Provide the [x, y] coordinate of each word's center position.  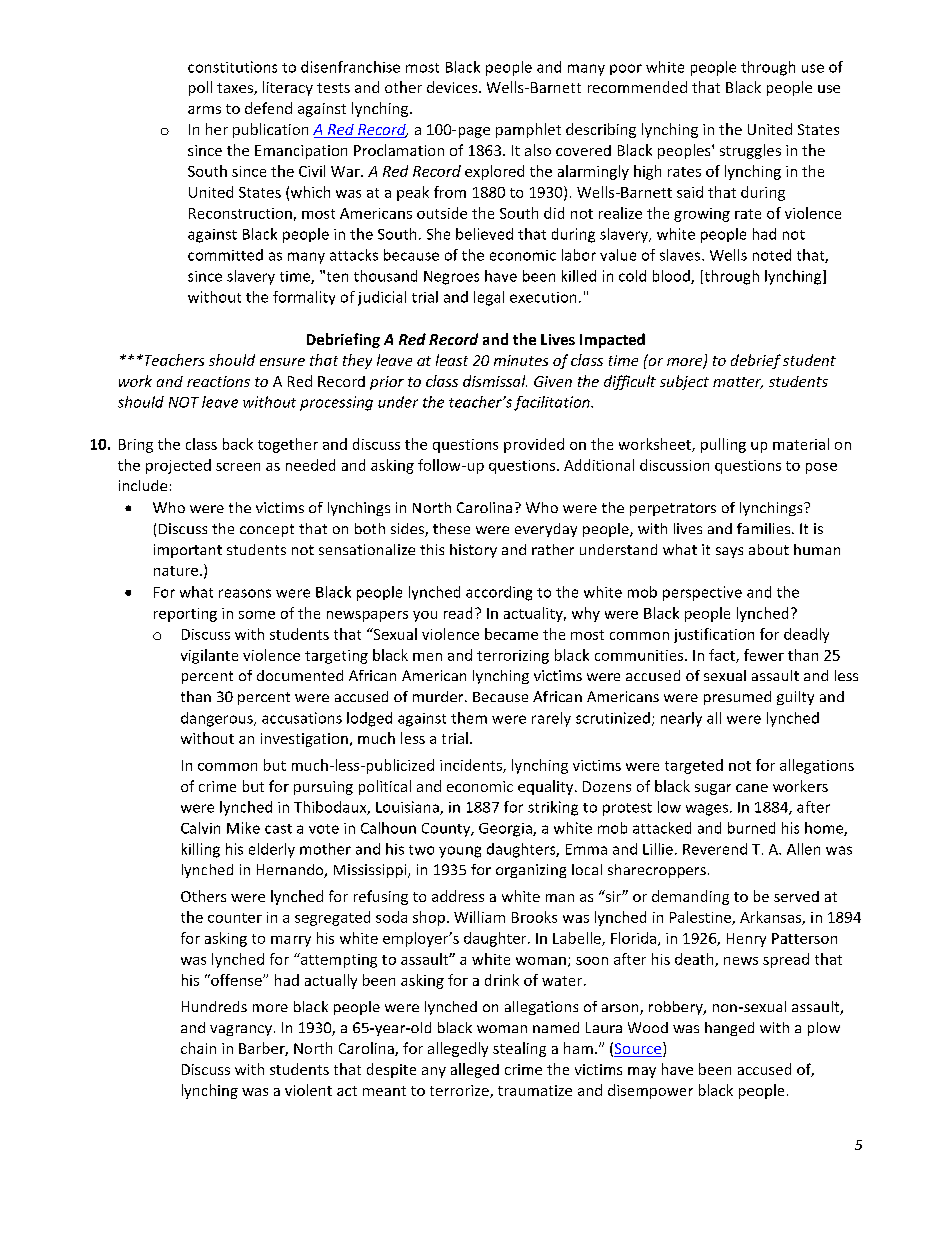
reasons [245, 593]
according [499, 593]
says [729, 552]
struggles [750, 151]
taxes [236, 89]
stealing [519, 1049]
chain [198, 1048]
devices [453, 87]
